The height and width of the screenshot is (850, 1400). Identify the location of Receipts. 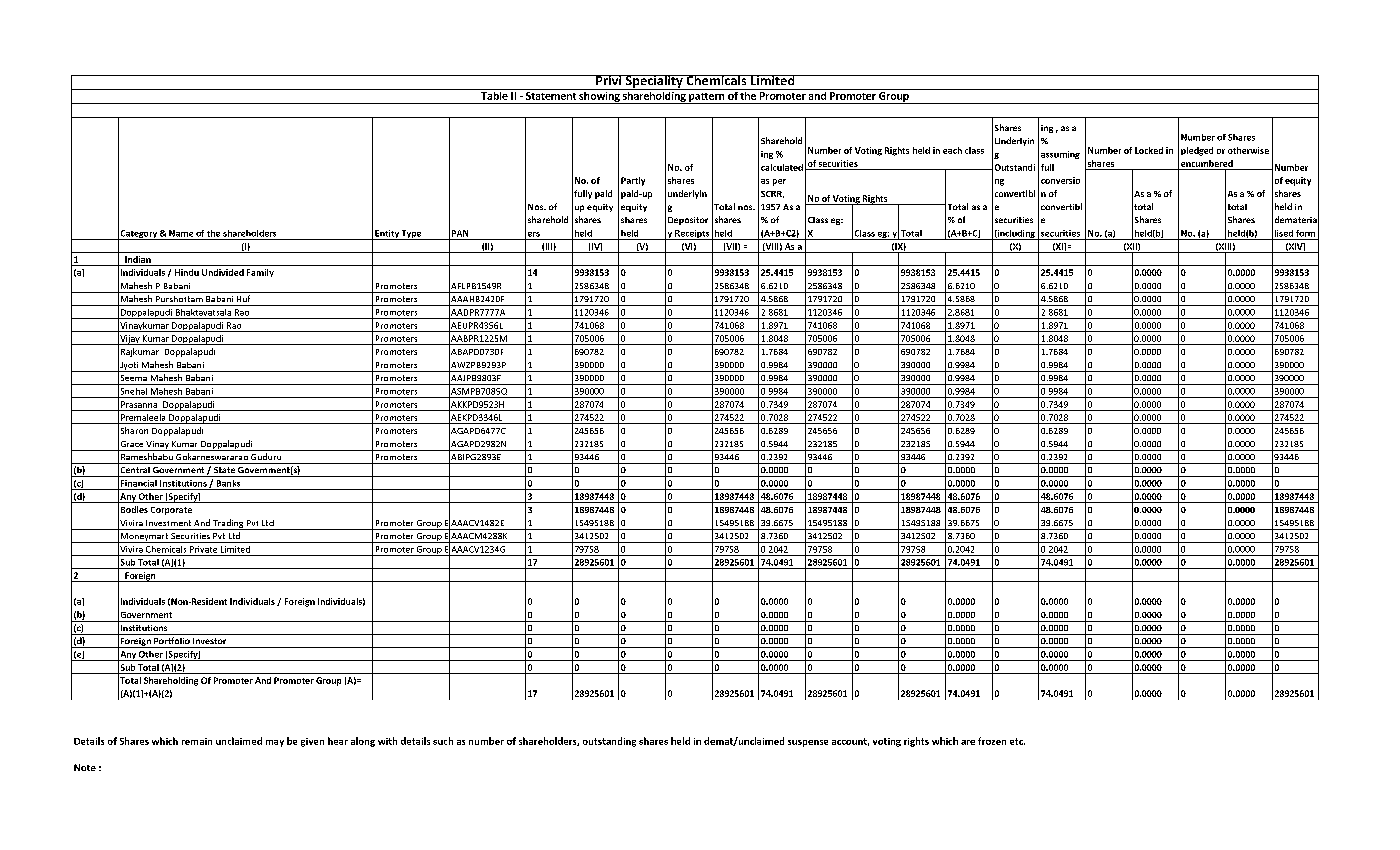
(692, 235).
